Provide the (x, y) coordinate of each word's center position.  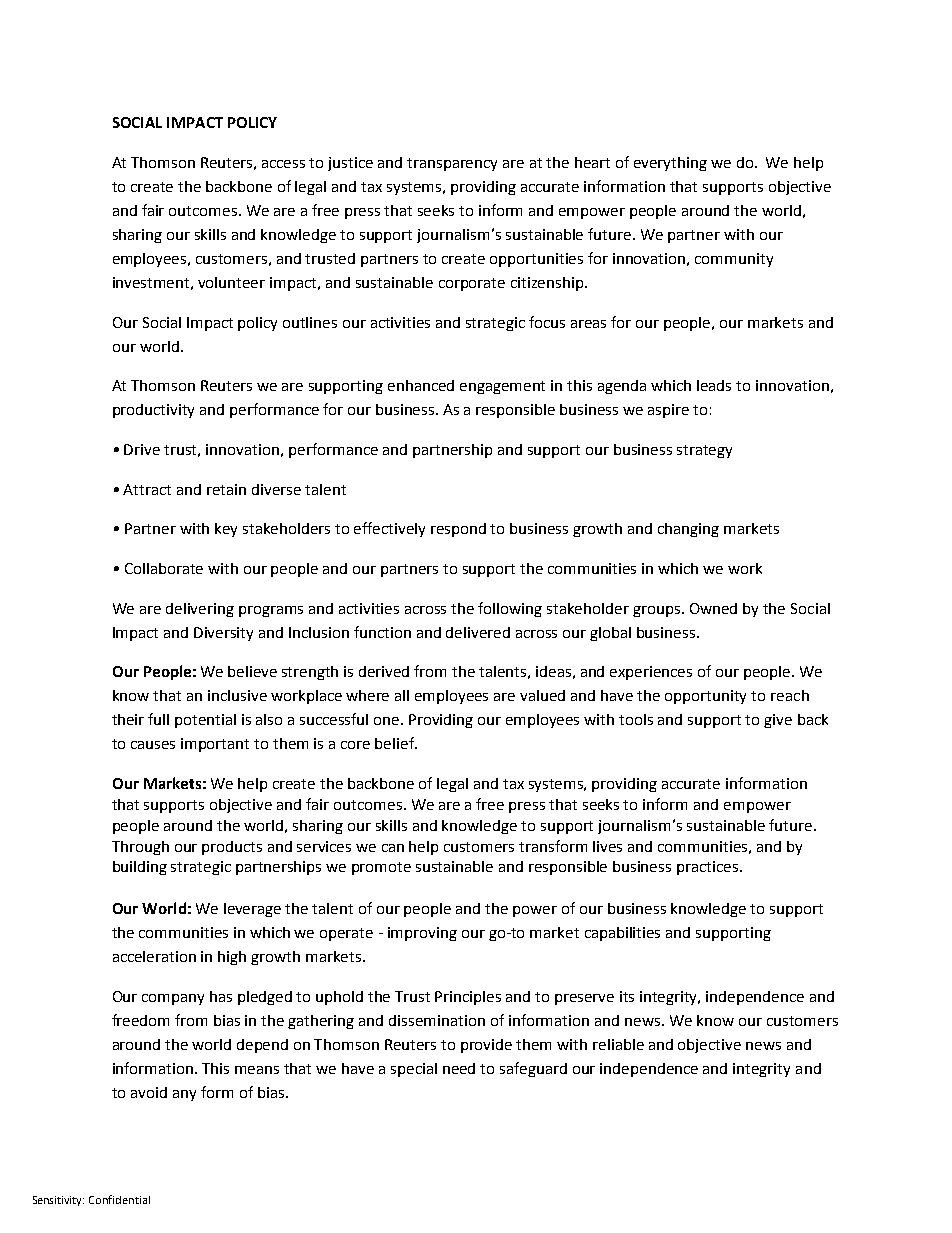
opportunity (705, 697)
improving (422, 934)
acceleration (154, 956)
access (283, 164)
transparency (452, 164)
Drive (142, 449)
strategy (704, 451)
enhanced (421, 385)
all (402, 695)
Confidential (119, 1199)
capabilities (622, 934)
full (158, 719)
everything (670, 164)
